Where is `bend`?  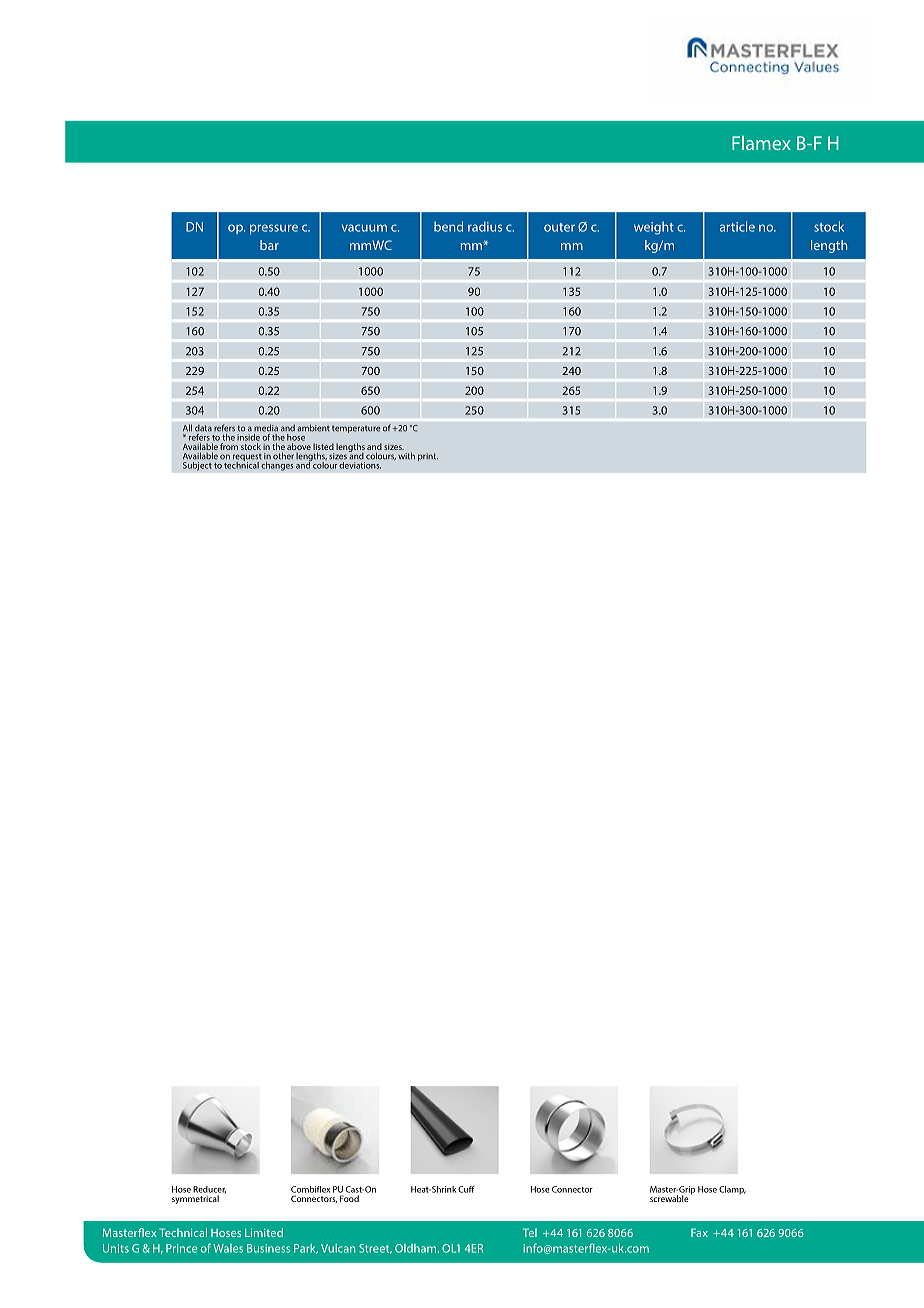 bend is located at coordinates (448, 226).
